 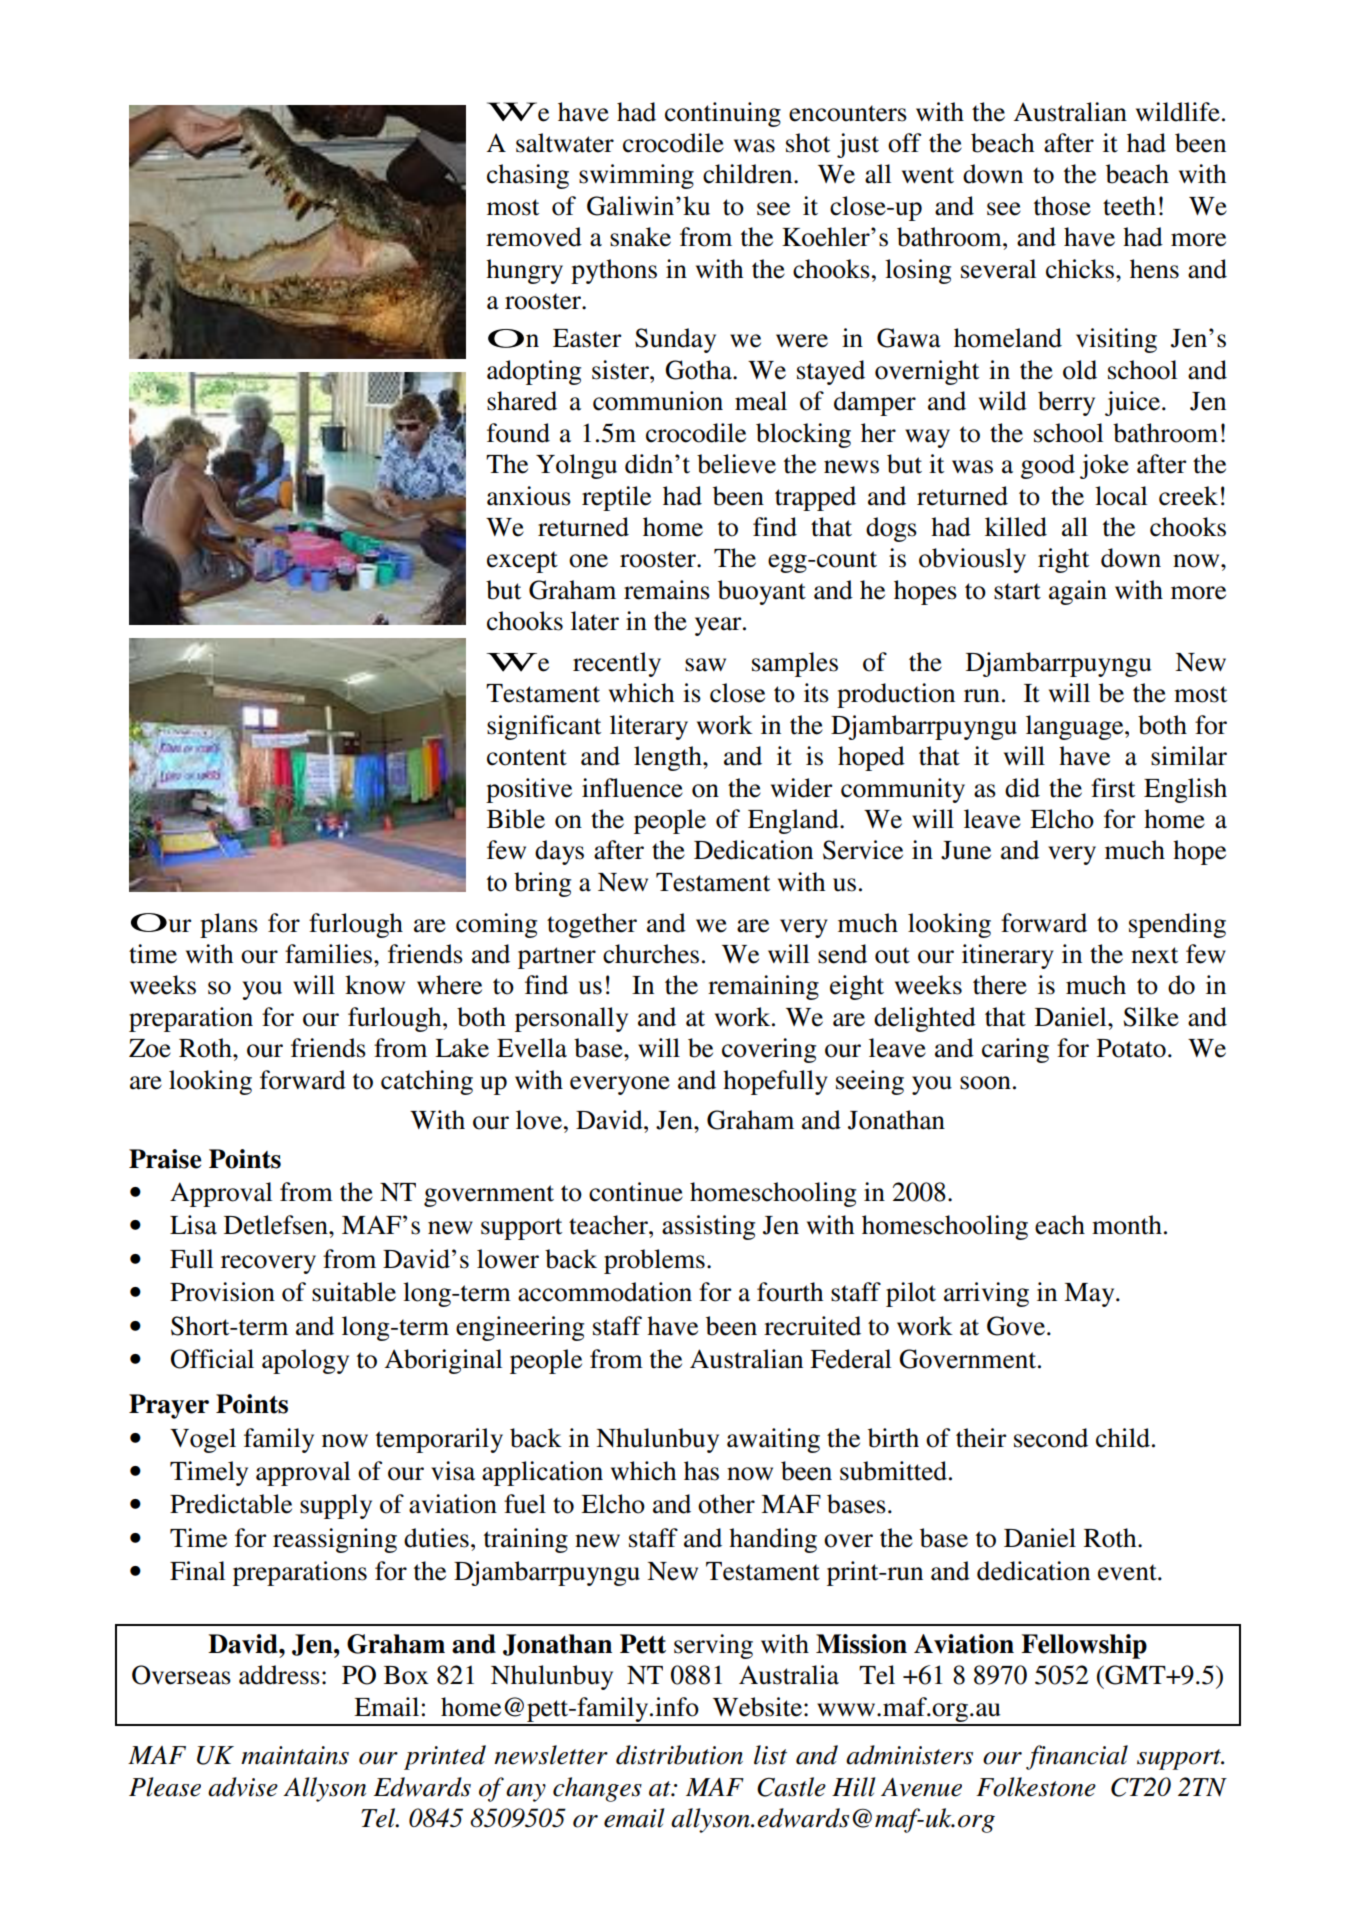 I want to click on distribution, so click(x=679, y=1755).
